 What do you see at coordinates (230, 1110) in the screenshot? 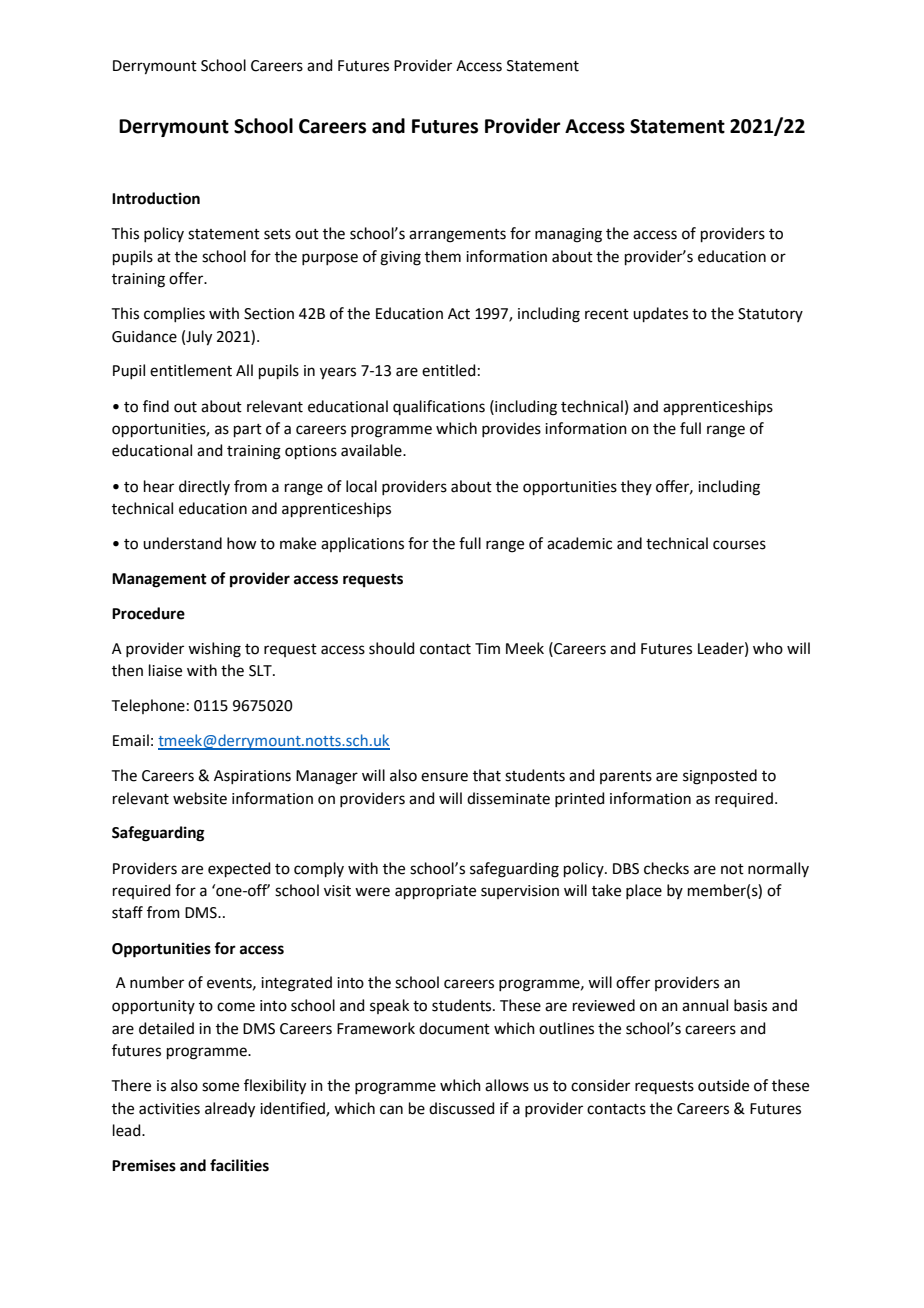
I see `already` at bounding box center [230, 1110].
